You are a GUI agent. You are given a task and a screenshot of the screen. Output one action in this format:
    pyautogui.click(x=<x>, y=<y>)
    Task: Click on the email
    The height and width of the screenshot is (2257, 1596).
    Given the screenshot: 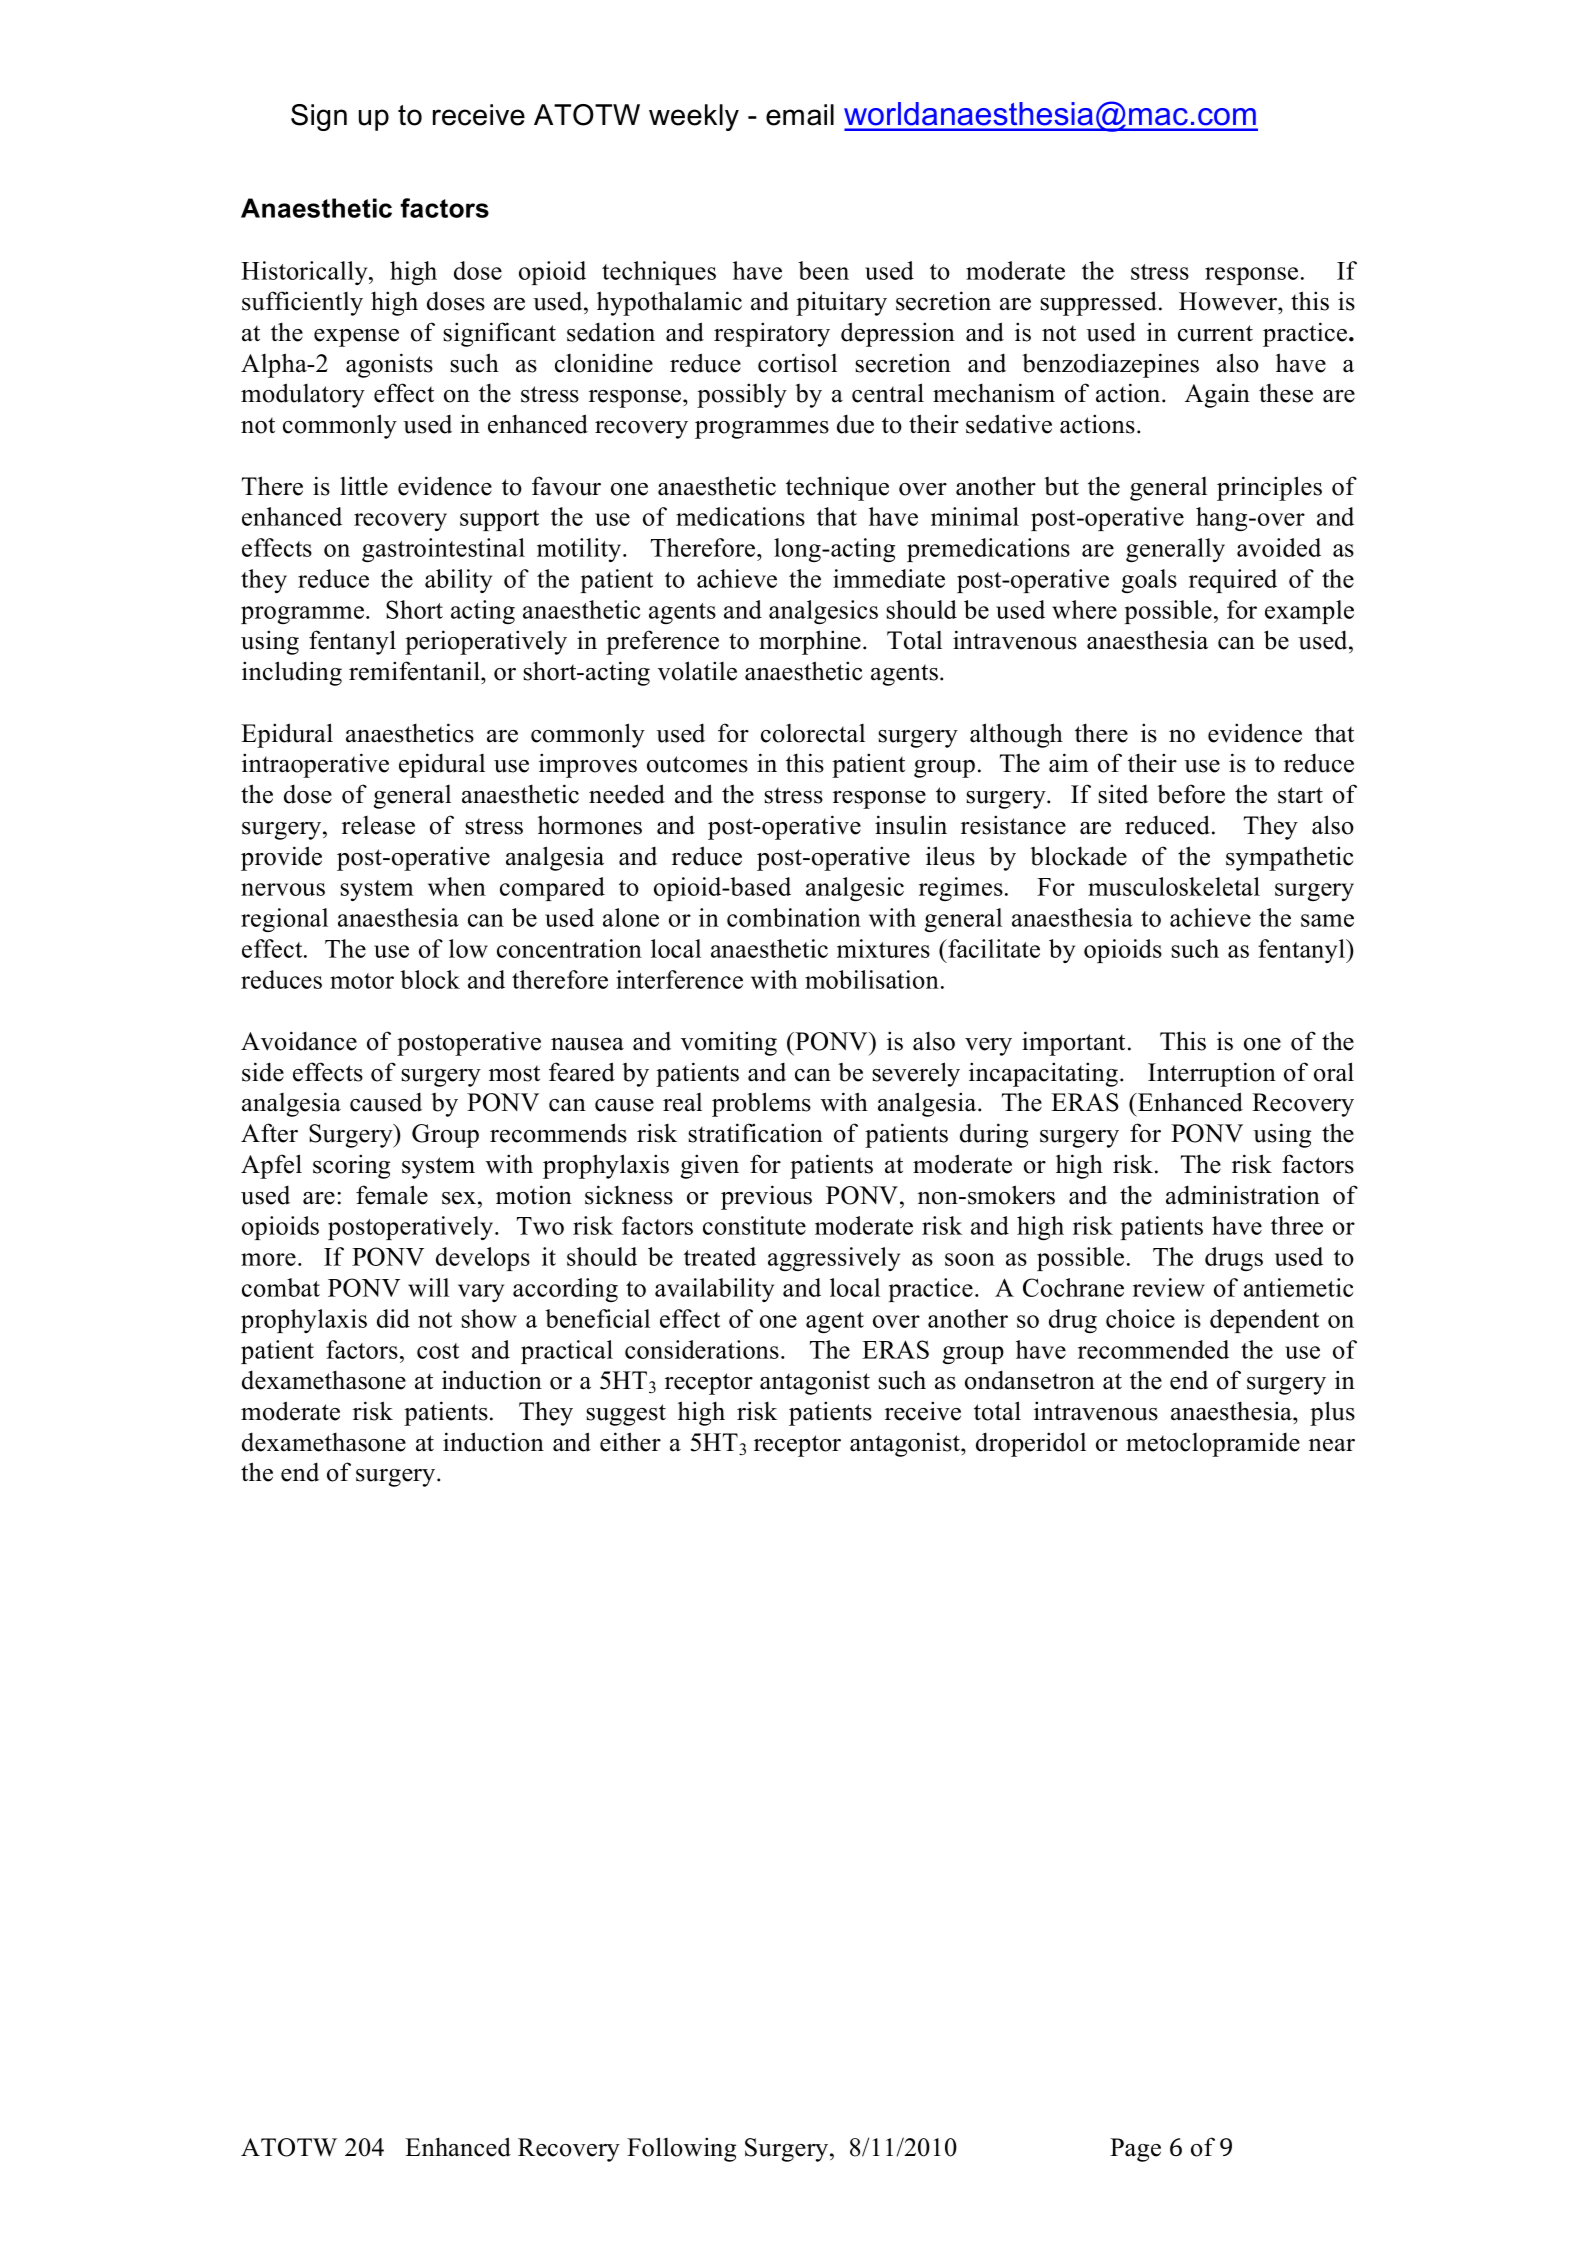 What is the action you would take?
    pyautogui.click(x=800, y=115)
